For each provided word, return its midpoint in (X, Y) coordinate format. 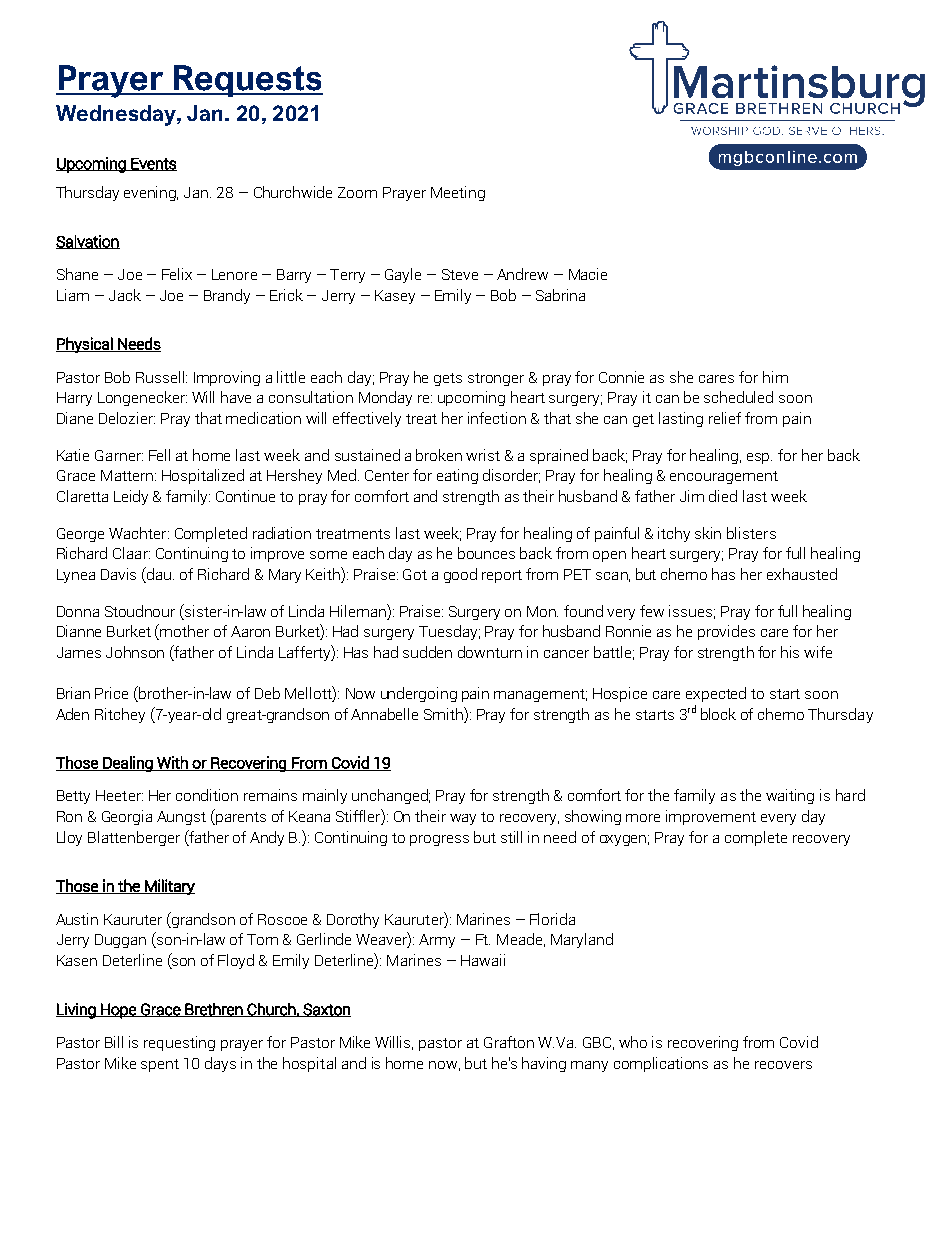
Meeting (458, 193)
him (775, 377)
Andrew (522, 274)
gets (448, 379)
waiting (790, 796)
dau (159, 573)
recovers (783, 1065)
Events (153, 164)
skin (708, 533)
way (463, 819)
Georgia (127, 817)
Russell (161, 377)
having (544, 1064)
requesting (179, 1043)
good (460, 575)
